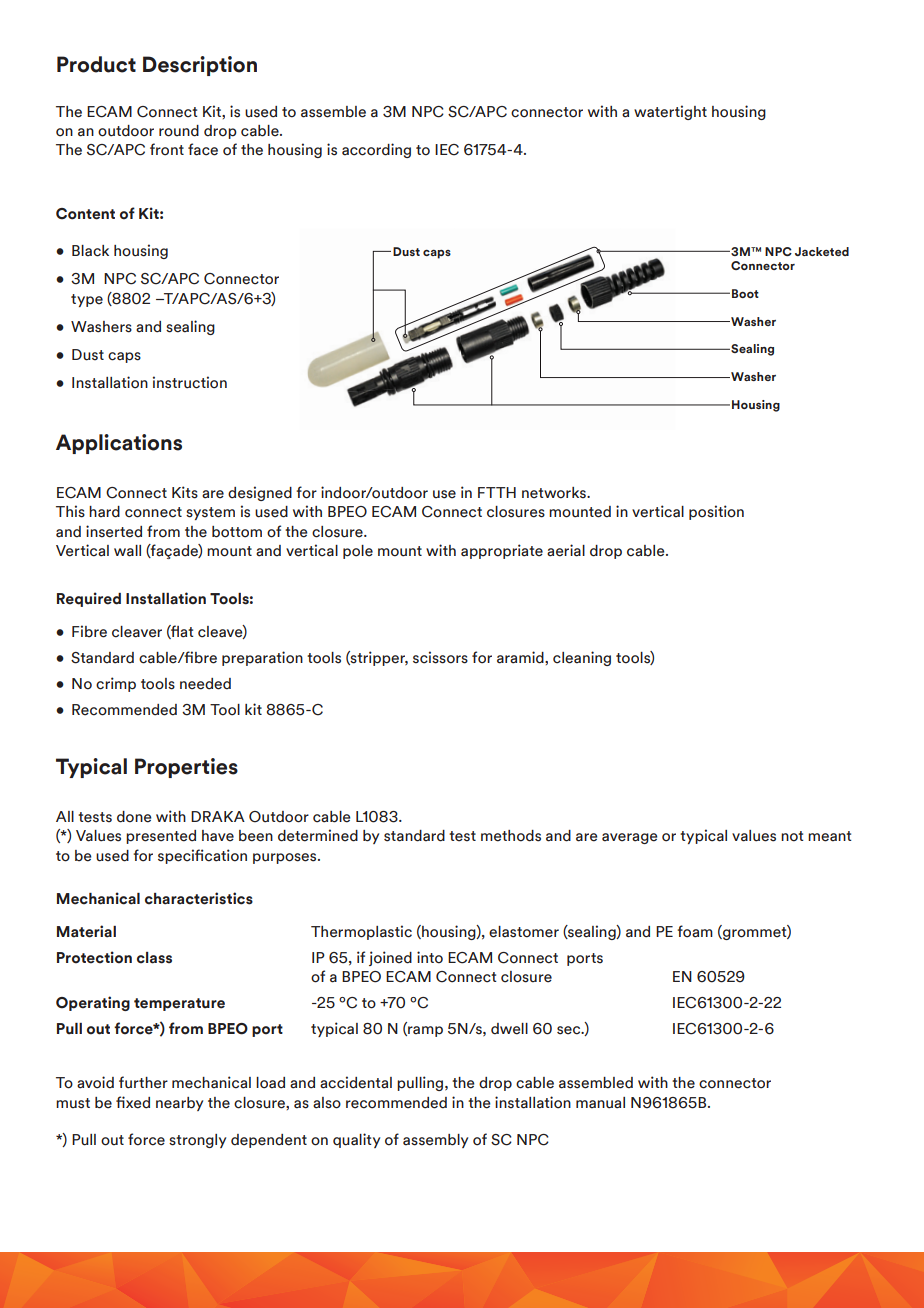 Image resolution: width=924 pixels, height=1308 pixels. What do you see at coordinates (376, 150) in the image?
I see `according` at bounding box center [376, 150].
